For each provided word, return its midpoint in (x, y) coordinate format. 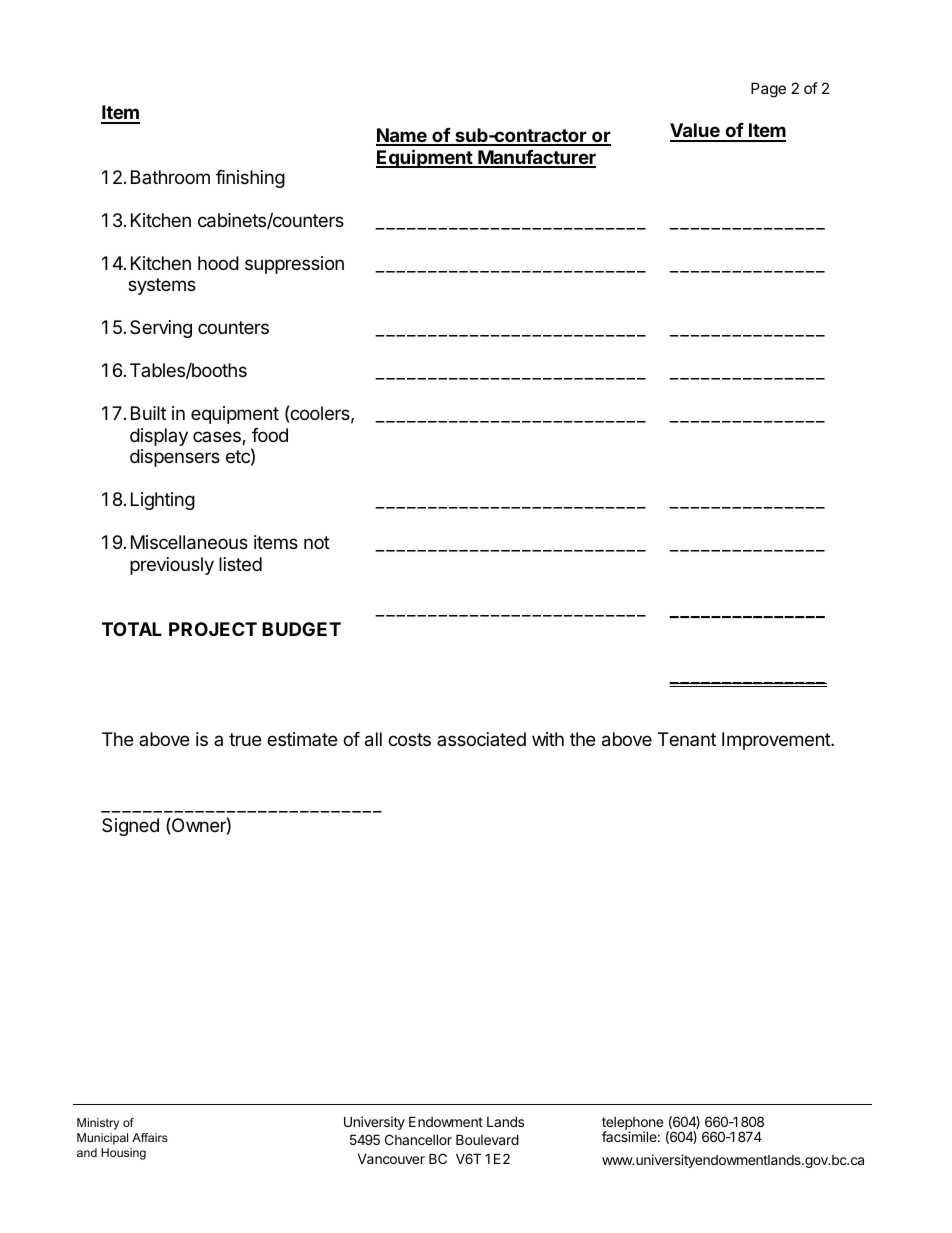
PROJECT (213, 629)
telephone (632, 1124)
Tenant (687, 739)
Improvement (777, 741)
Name (402, 136)
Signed (130, 827)
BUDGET (301, 629)
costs (409, 739)
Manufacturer (536, 158)
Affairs (150, 1137)
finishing (250, 179)
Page (768, 90)
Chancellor (418, 1139)
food (270, 435)
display (159, 437)
